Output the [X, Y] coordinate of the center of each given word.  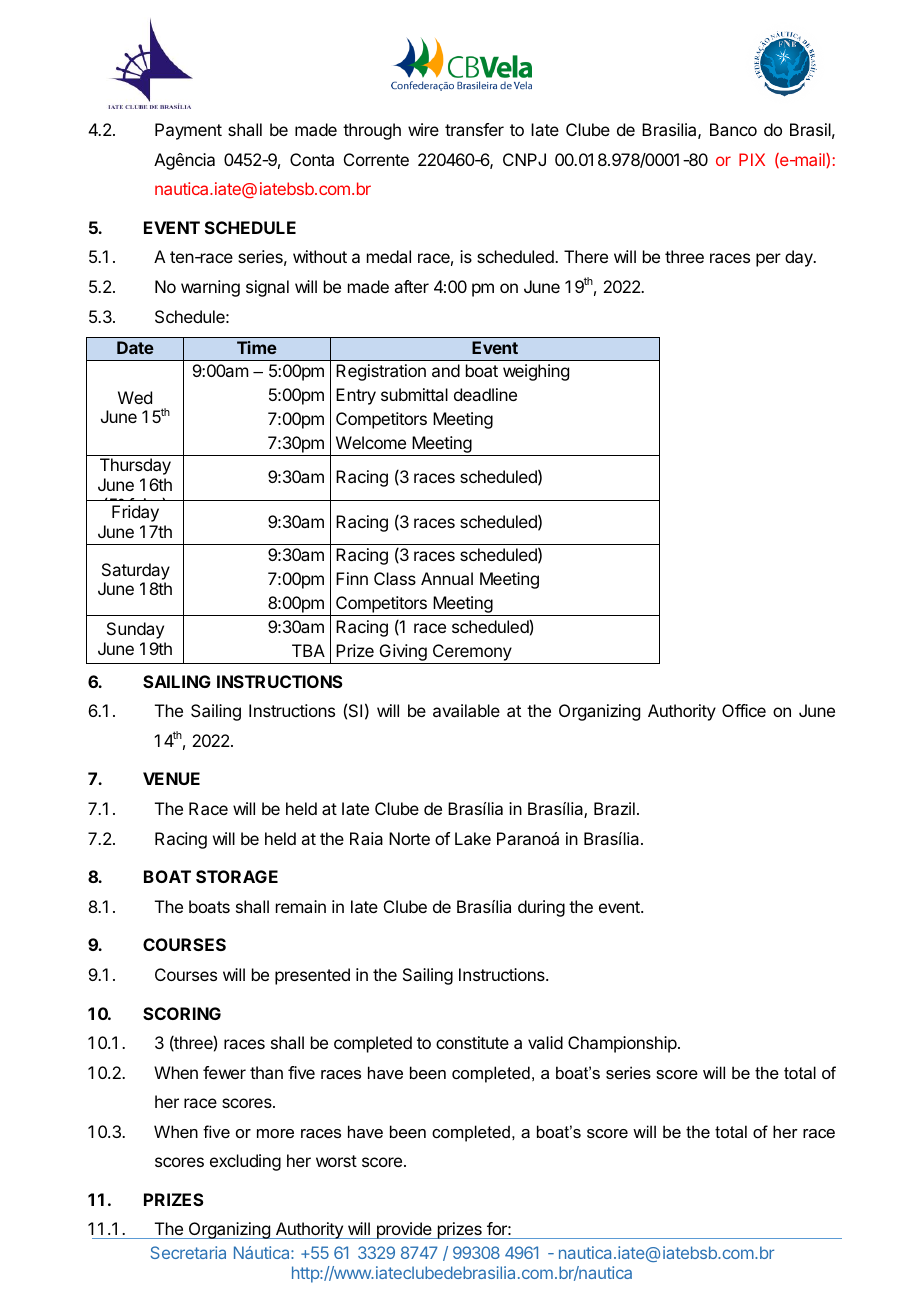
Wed [135, 397]
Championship [623, 1044]
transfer [474, 129]
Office [744, 710]
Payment [188, 131]
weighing [536, 372]
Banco [733, 129]
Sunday [135, 630]
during [541, 908]
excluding [245, 1162]
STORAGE [237, 876]
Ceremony [472, 652]
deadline [485, 394]
